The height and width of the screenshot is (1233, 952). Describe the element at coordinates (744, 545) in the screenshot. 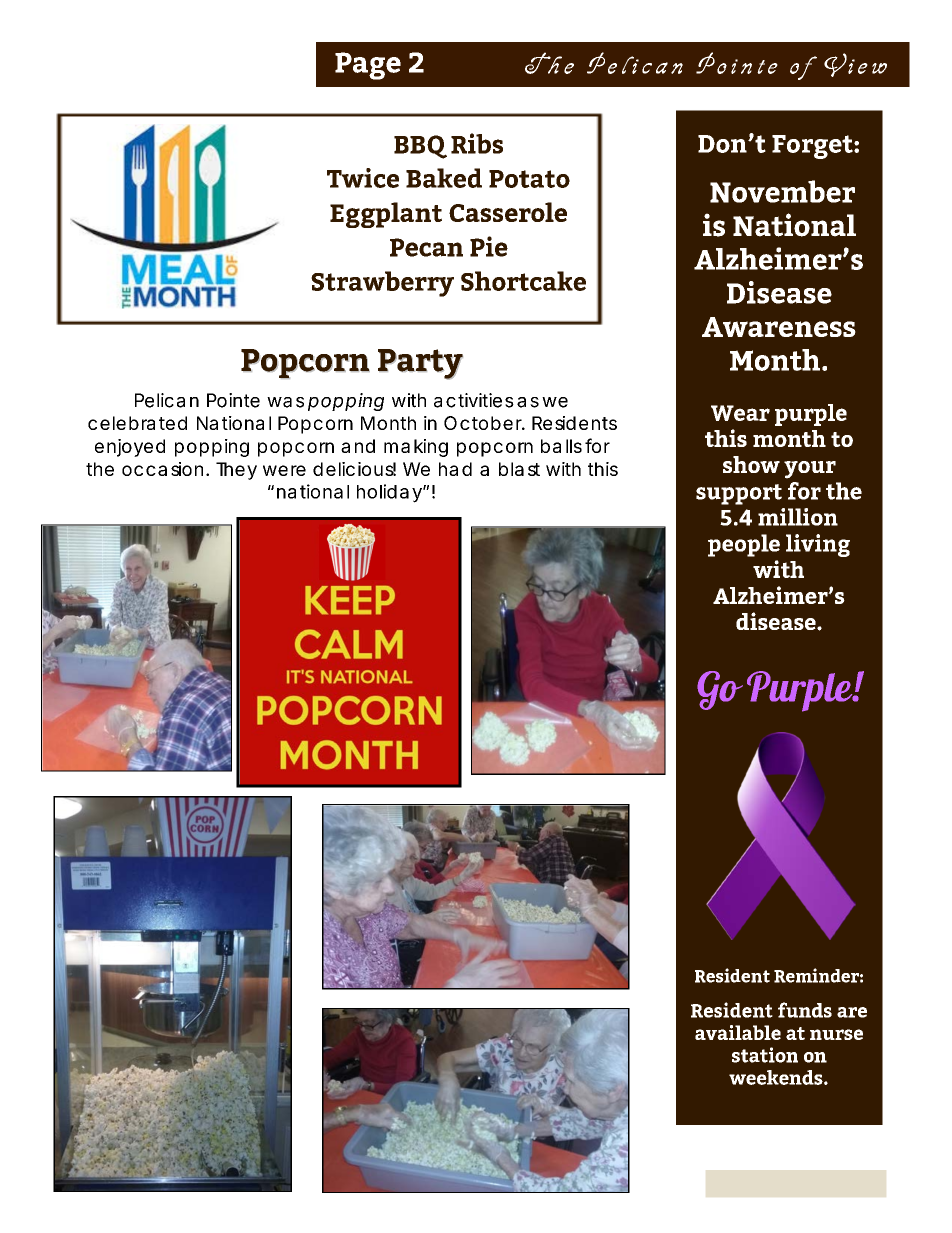

I see `people` at that location.
